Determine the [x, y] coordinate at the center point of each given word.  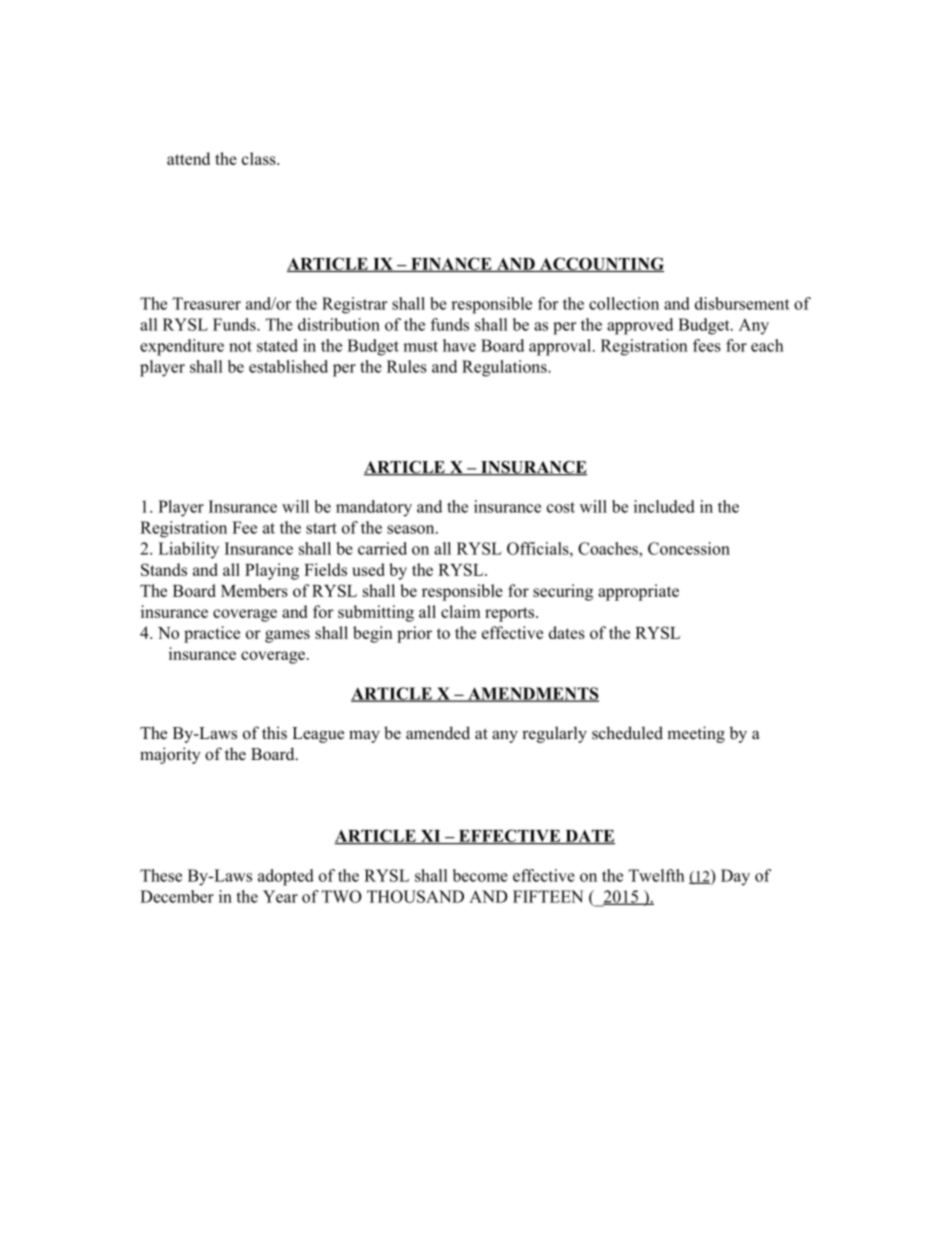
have [459, 345]
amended [438, 733]
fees [707, 345]
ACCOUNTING [601, 264]
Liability [188, 550]
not [240, 346]
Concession [689, 548]
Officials [539, 548]
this [274, 732]
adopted [286, 877]
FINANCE [451, 264]
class [260, 158]
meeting [696, 734]
